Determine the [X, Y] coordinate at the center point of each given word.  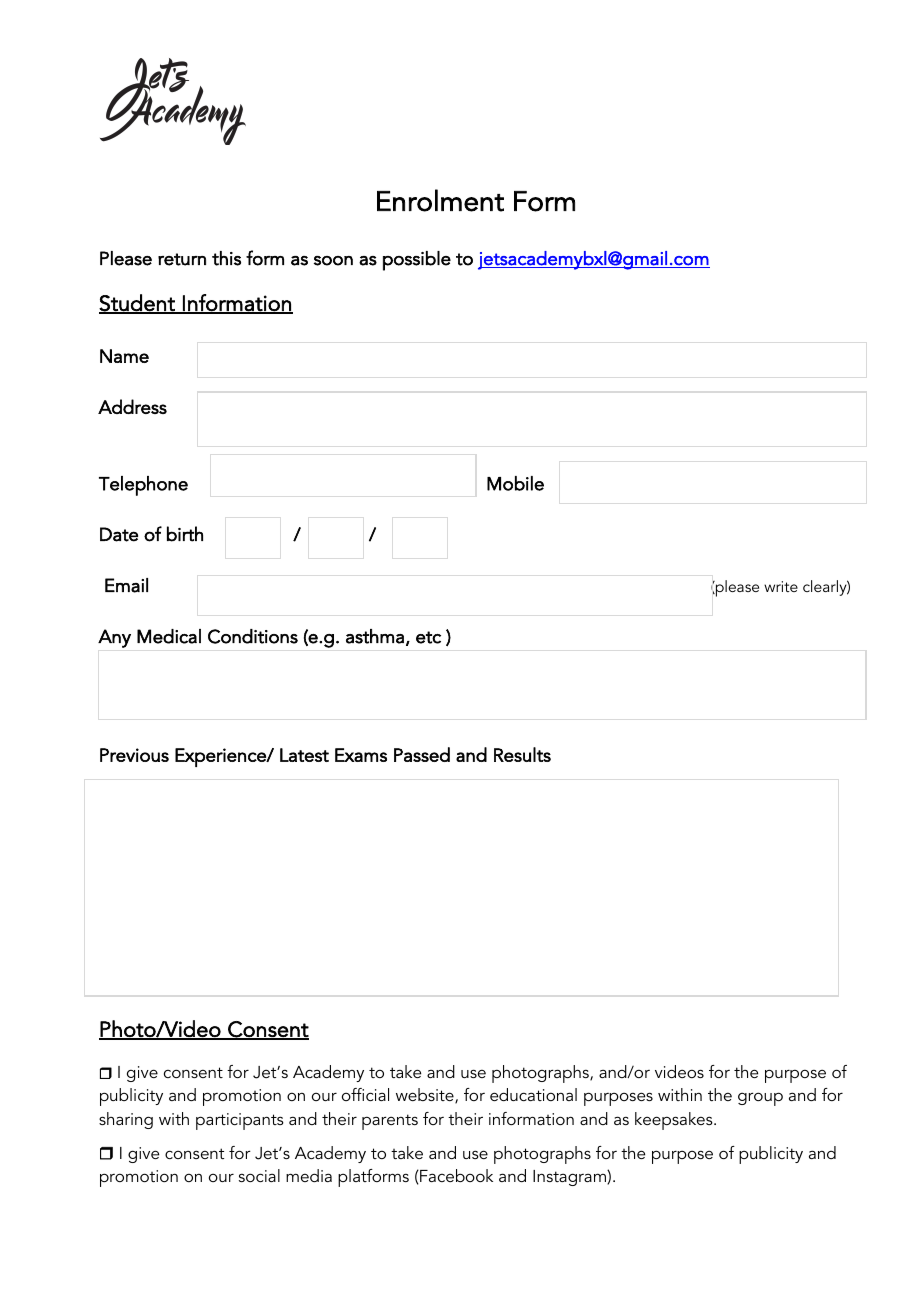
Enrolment [440, 200]
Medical [169, 636]
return [182, 259]
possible [417, 261]
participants [240, 1121]
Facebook [455, 1175]
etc [428, 637]
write [781, 586]
